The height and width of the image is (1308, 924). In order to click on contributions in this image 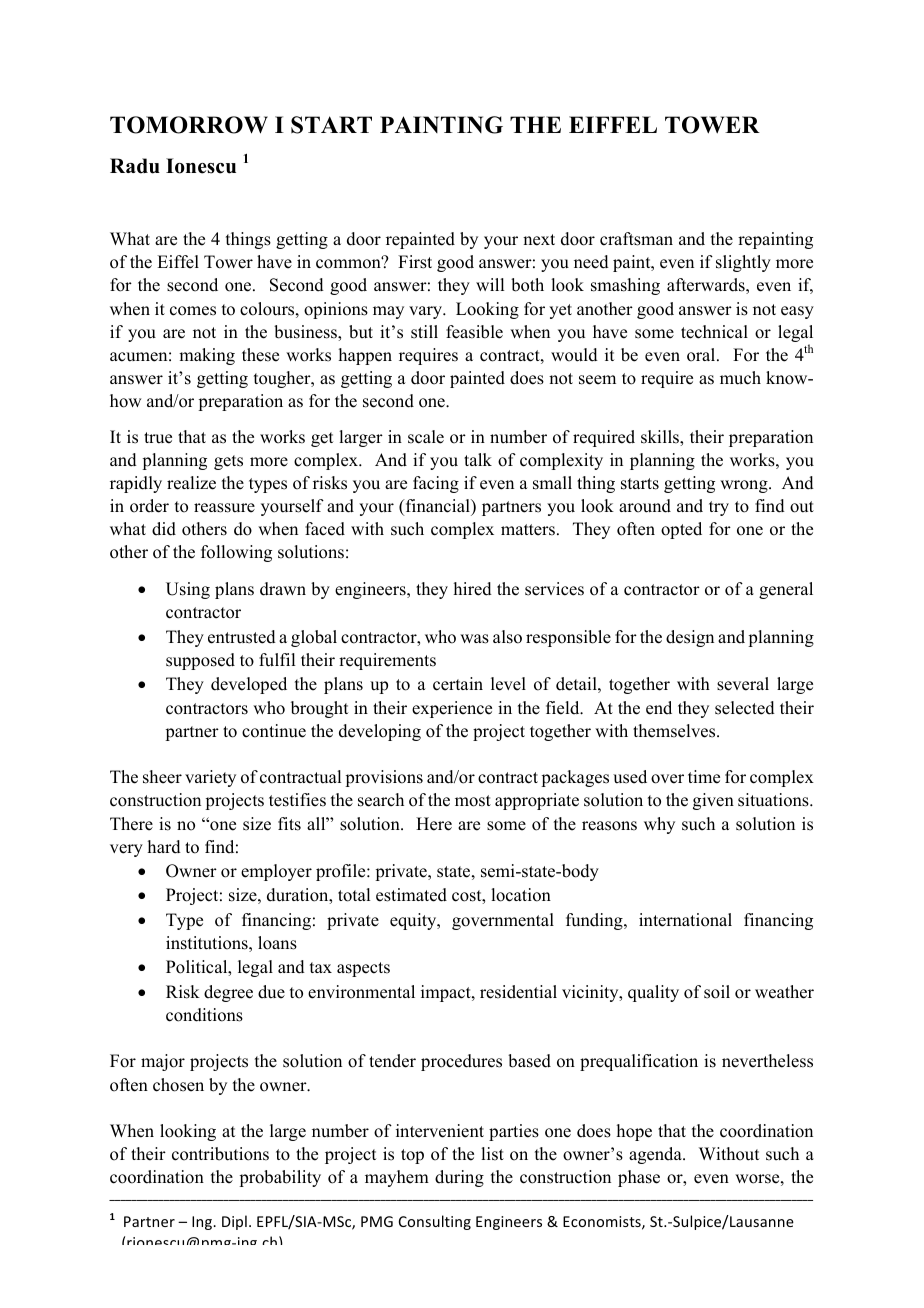, I will do `click(220, 1154)`.
